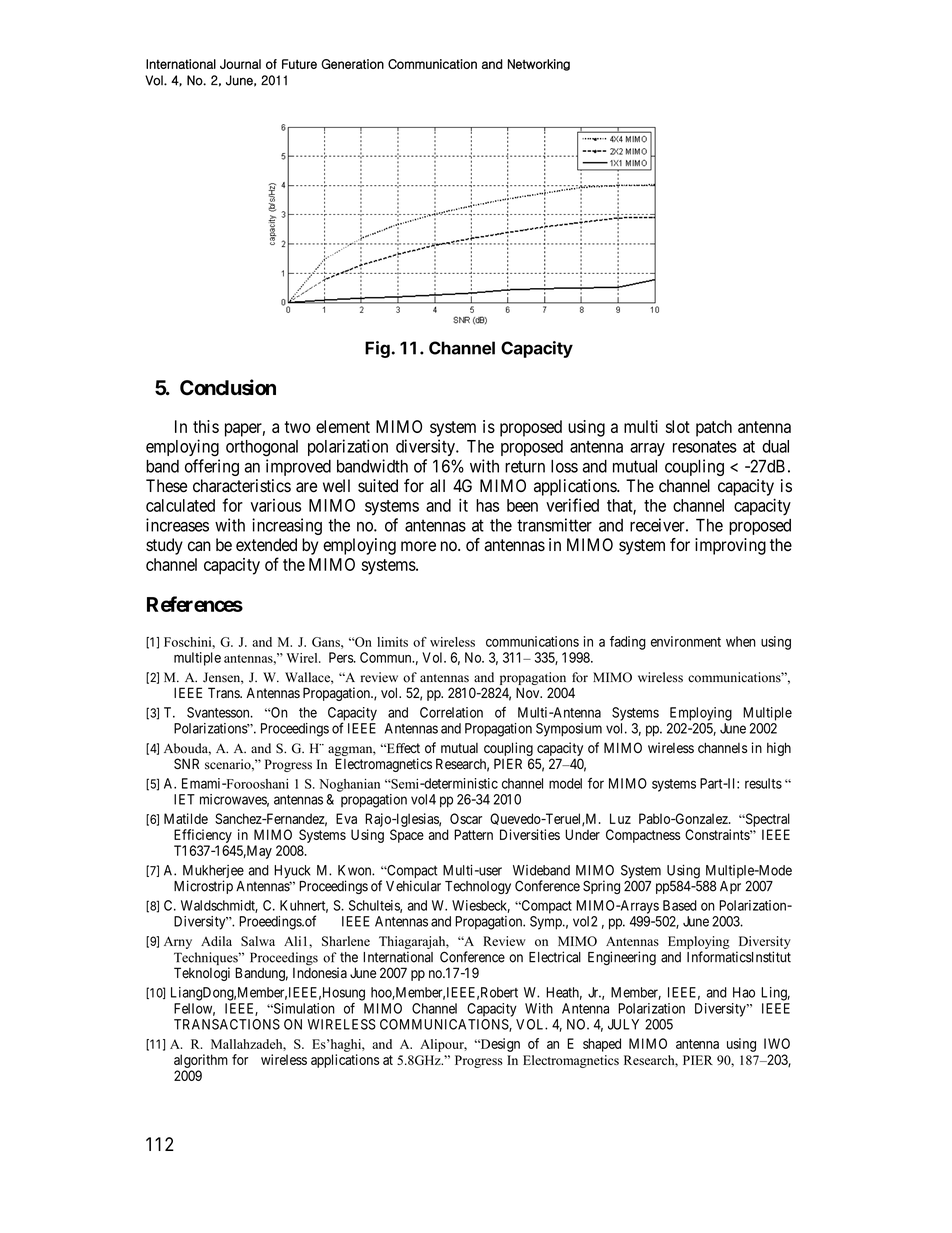  Describe the element at coordinates (240, 64) in the screenshot. I see `Journal` at that location.
